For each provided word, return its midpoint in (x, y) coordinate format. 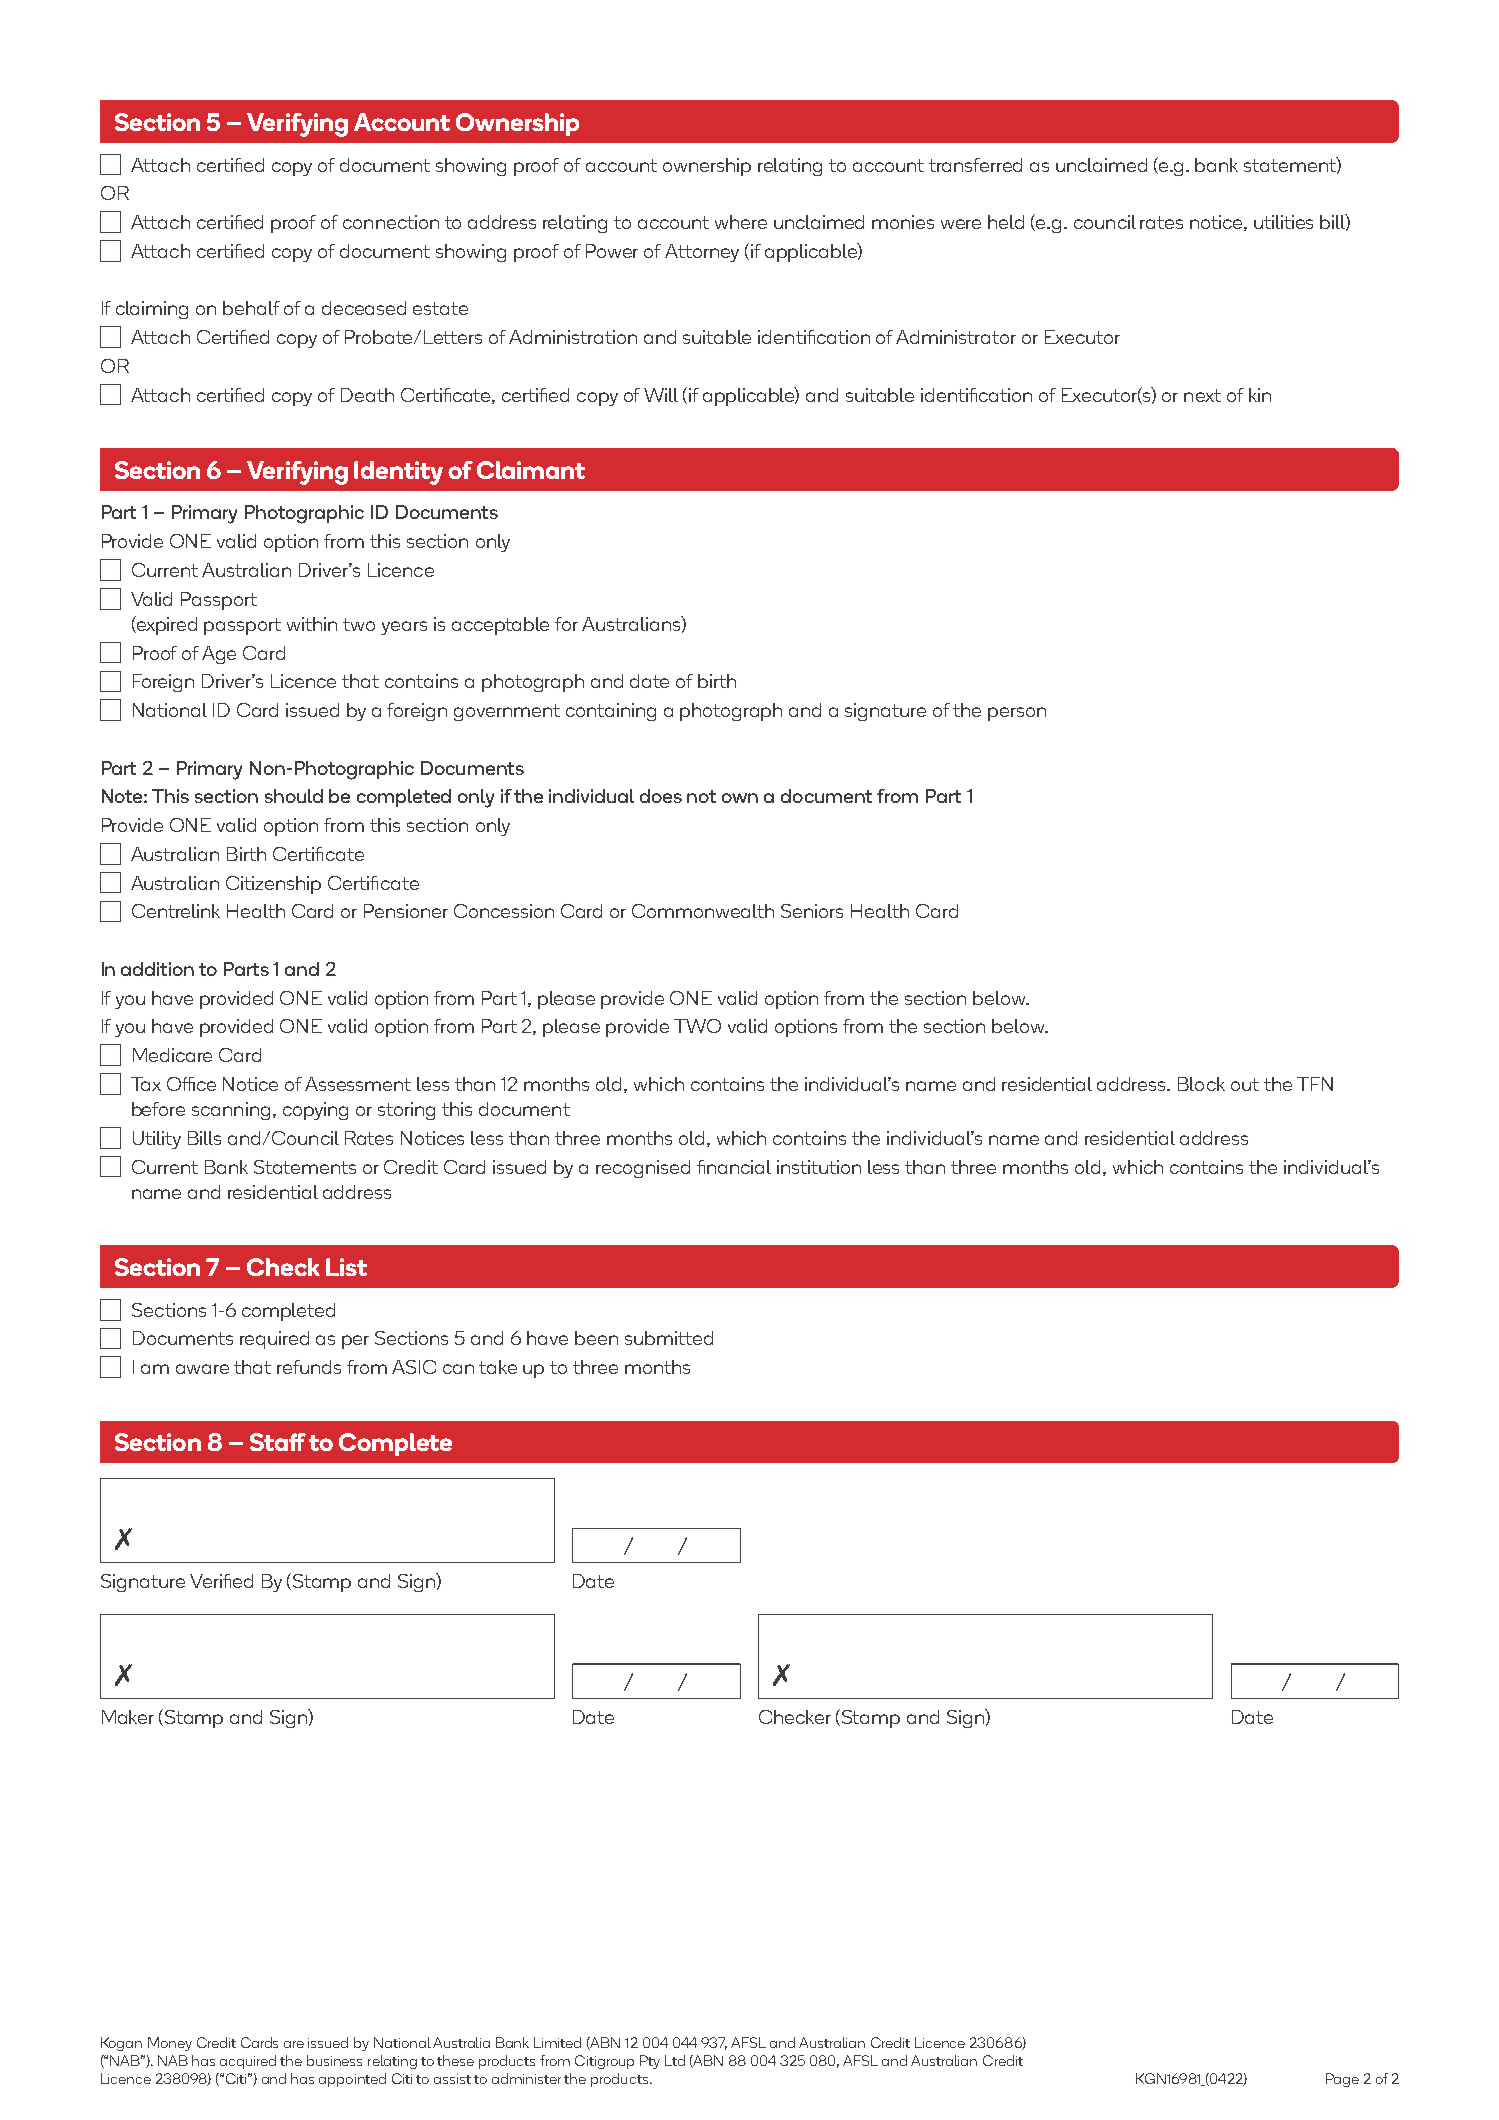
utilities (1283, 222)
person (1017, 714)
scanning (231, 1111)
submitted (669, 1338)
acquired (248, 2062)
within (312, 624)
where (741, 222)
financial (734, 1167)
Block (1201, 1084)
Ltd (675, 2060)
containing (611, 712)
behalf (251, 308)
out (1245, 1084)
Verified (221, 1581)
